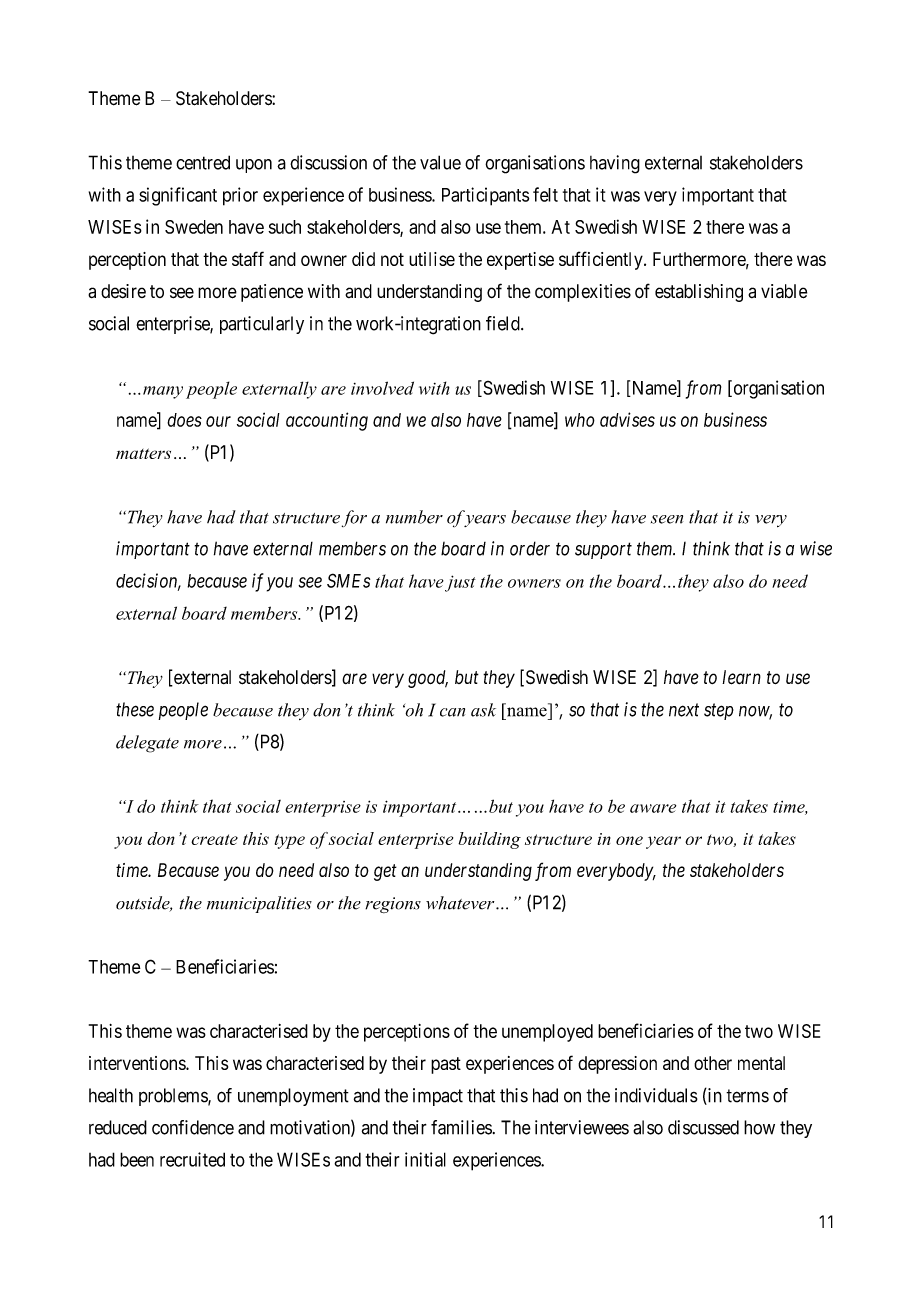 The image size is (924, 1308). I want to click on families, so click(461, 1127).
